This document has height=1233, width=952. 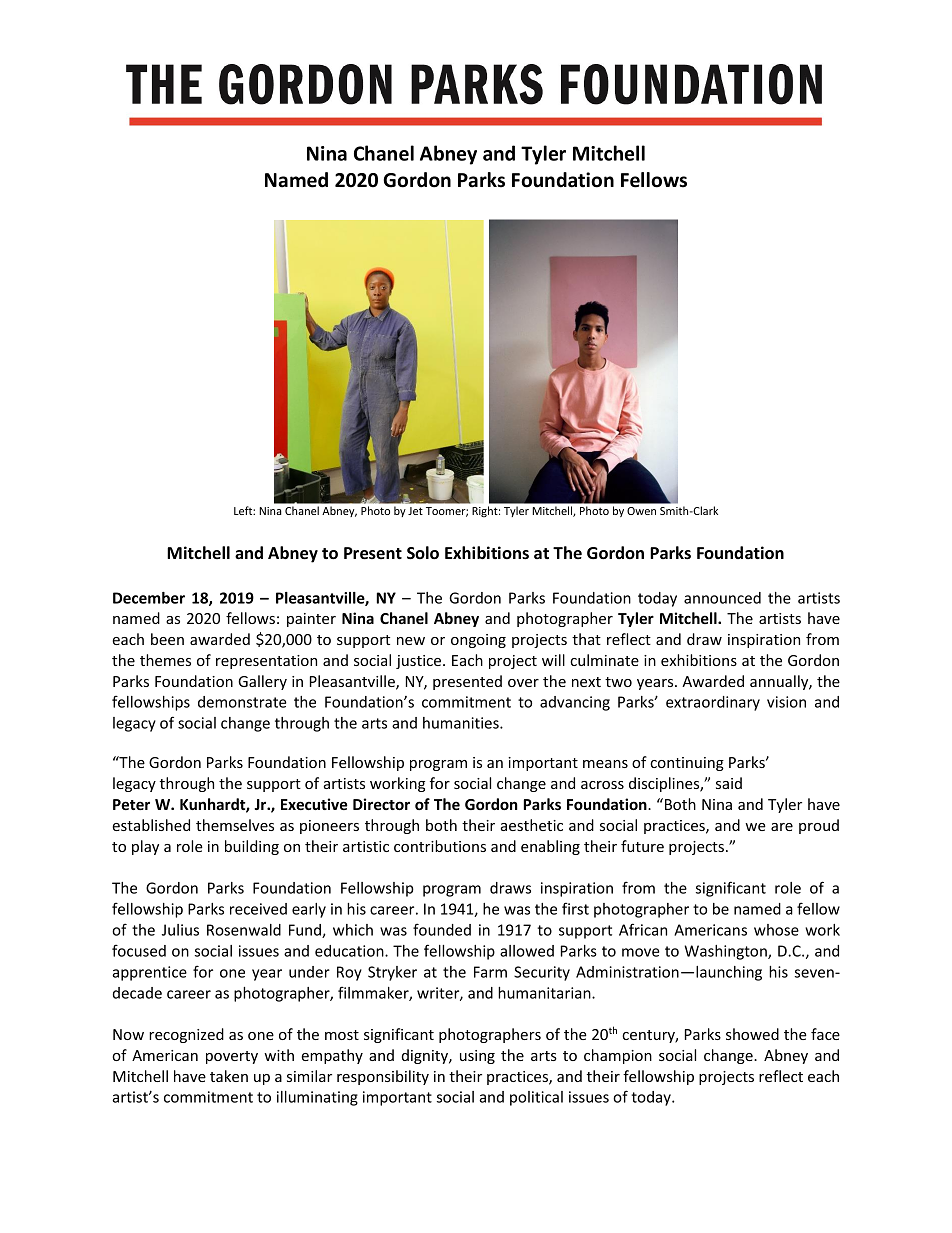 I want to click on using, so click(x=477, y=1057).
